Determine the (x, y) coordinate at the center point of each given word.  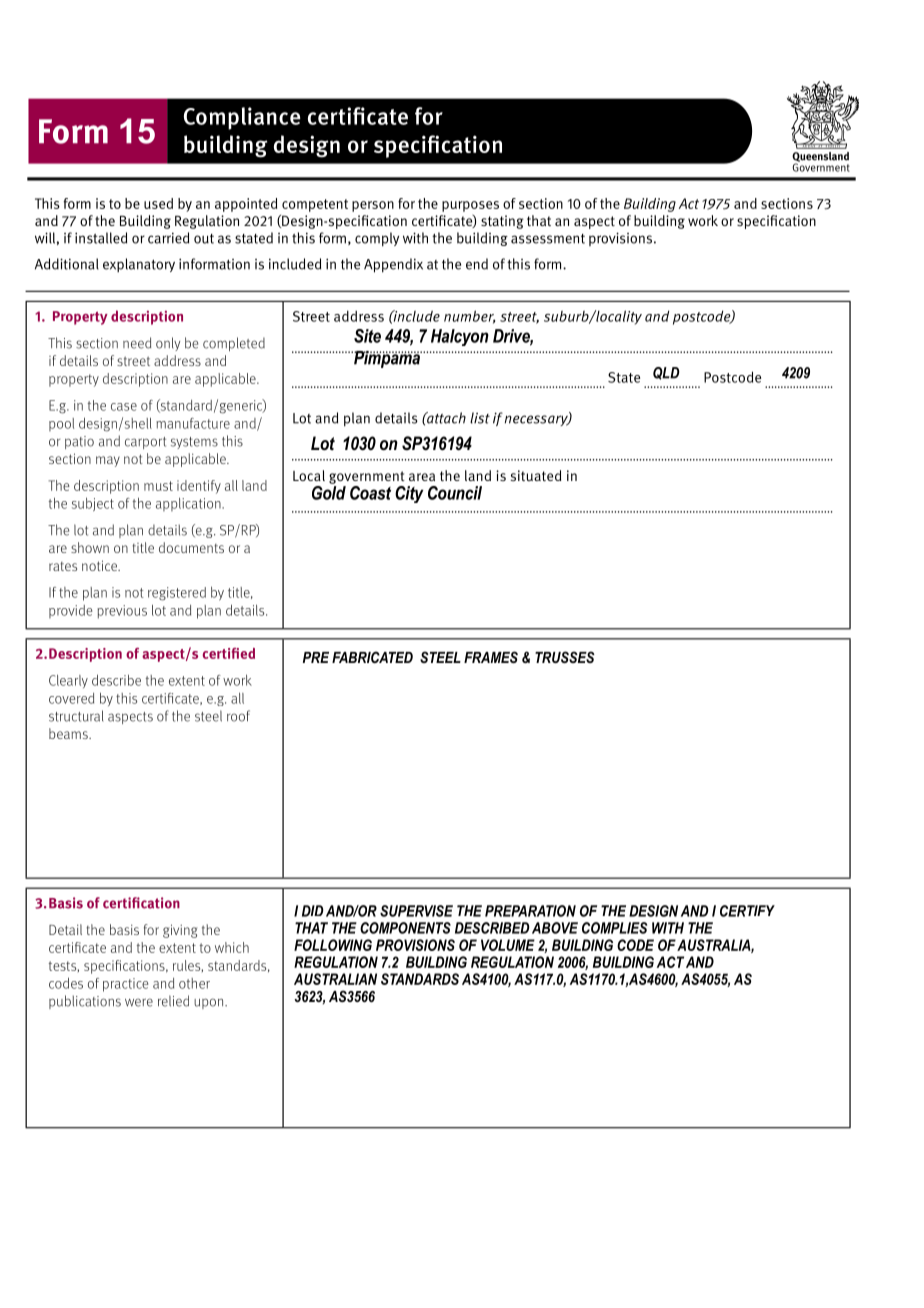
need (137, 343)
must (158, 486)
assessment (548, 239)
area (422, 477)
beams (69, 733)
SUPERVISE (416, 911)
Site (367, 336)
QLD (666, 373)
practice (125, 985)
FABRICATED (372, 657)
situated (536, 475)
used (158, 203)
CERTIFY (747, 911)
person (373, 206)
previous (122, 612)
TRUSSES (565, 657)
